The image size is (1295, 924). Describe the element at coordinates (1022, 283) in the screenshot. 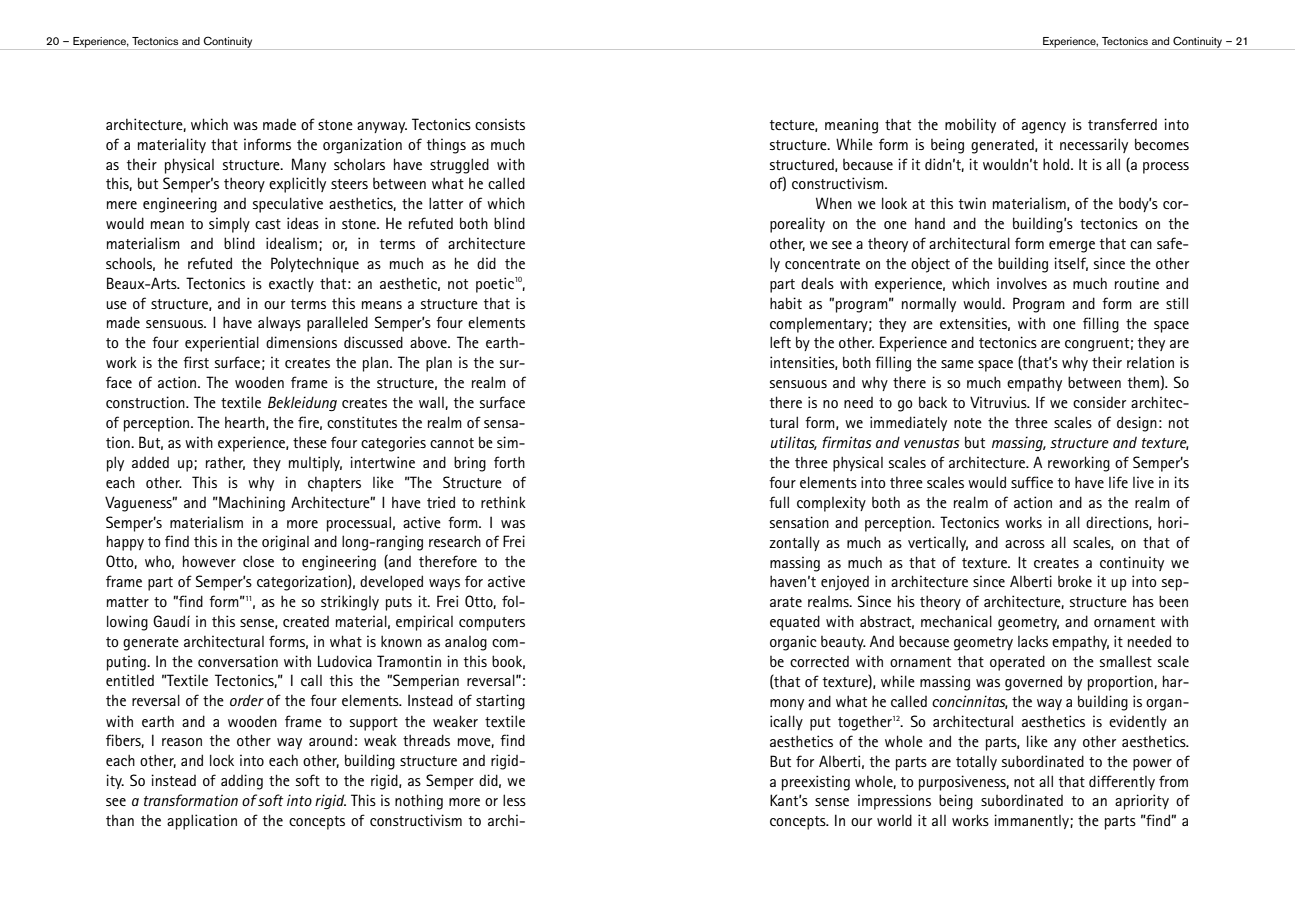

I see `involves` at that location.
